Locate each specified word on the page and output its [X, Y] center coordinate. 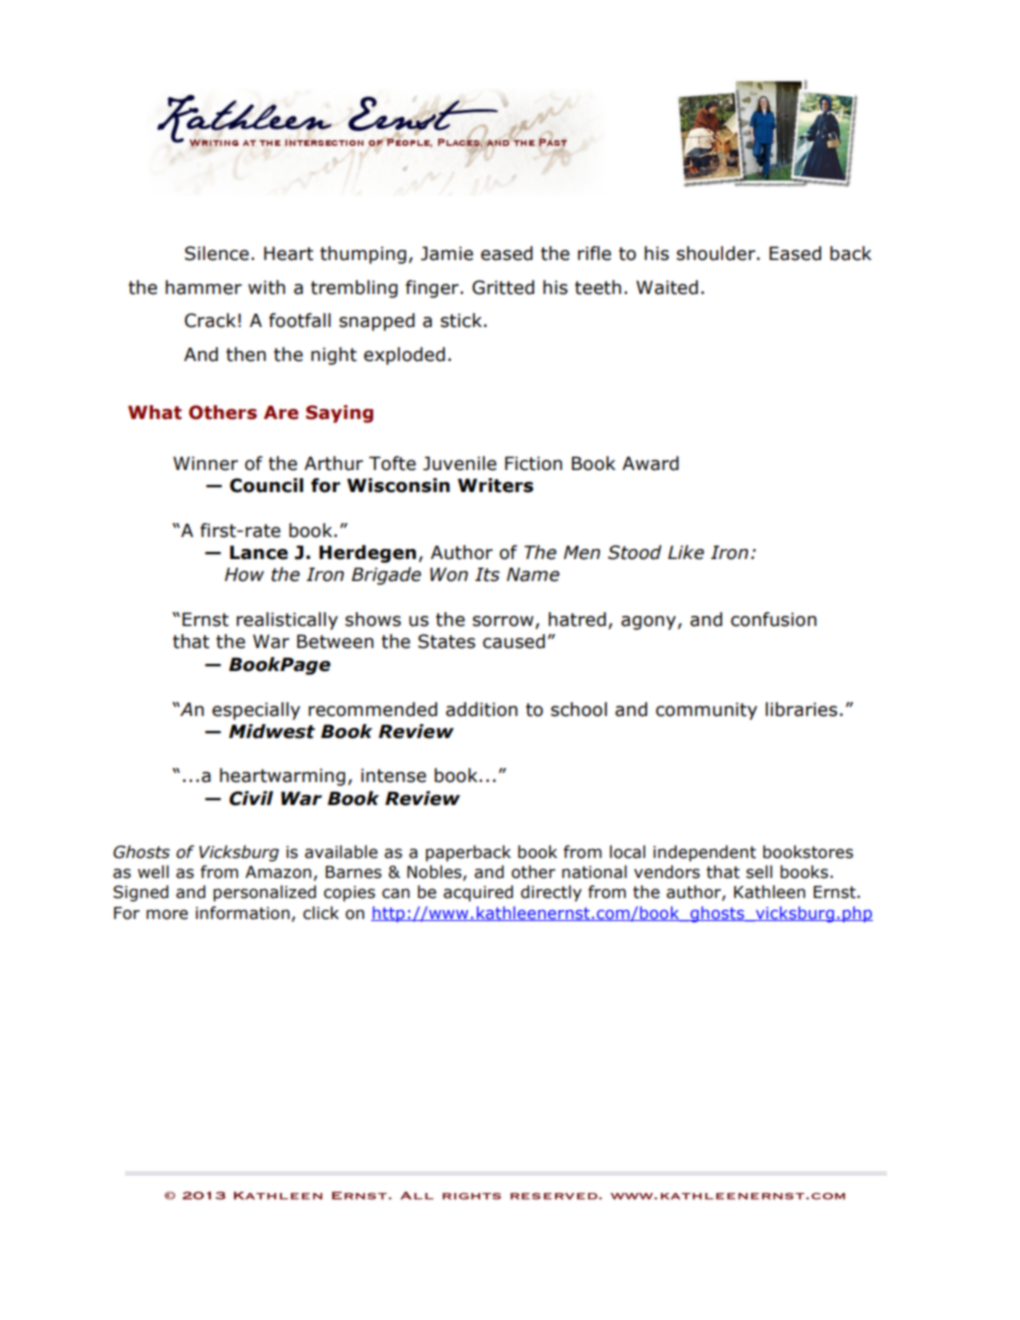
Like [686, 552]
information [243, 913]
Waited [667, 287]
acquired [478, 893]
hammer [204, 287]
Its [487, 574]
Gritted [503, 287]
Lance [259, 552]
